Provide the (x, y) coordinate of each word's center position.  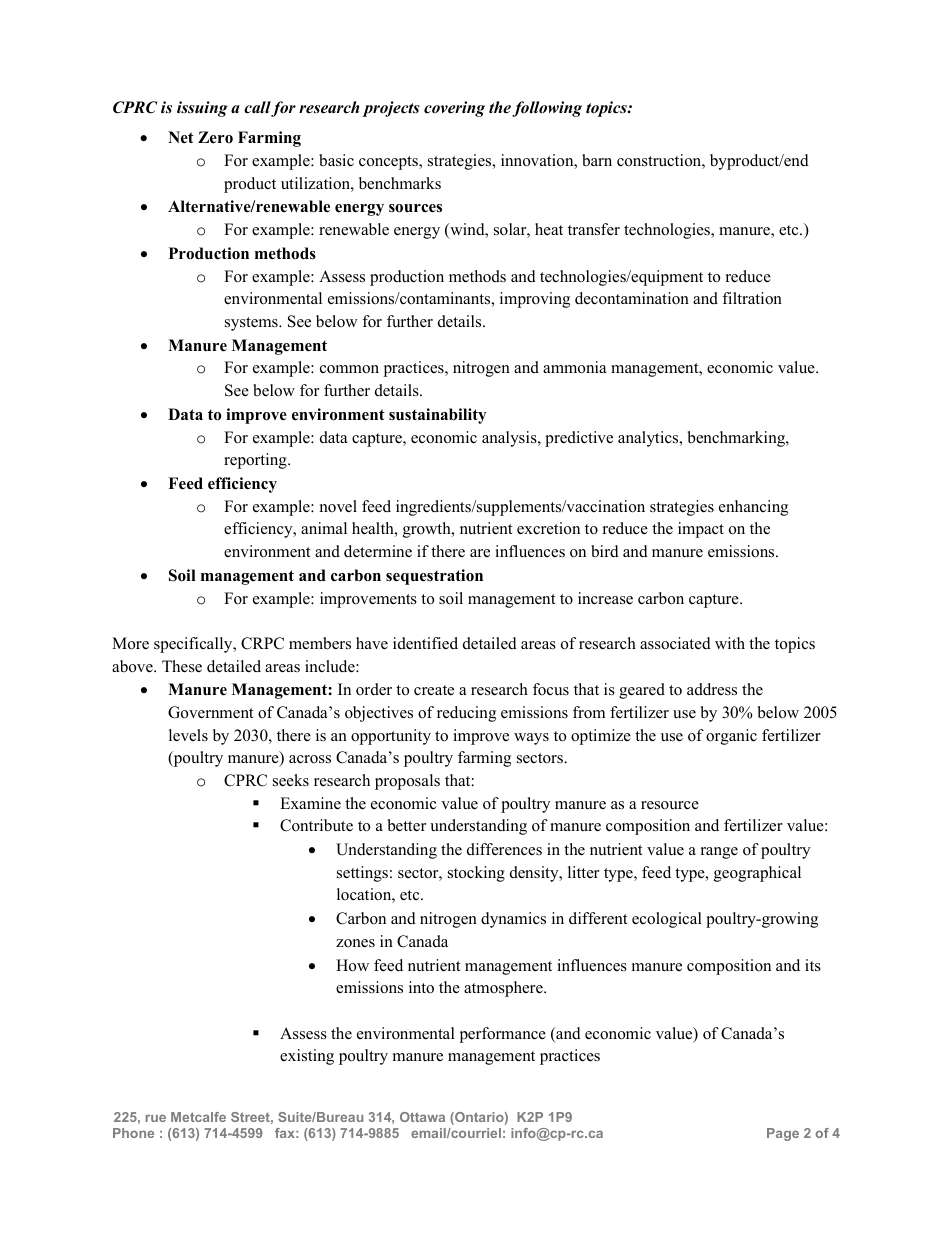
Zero (215, 137)
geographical (757, 874)
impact (701, 530)
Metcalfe (198, 1117)
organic (731, 737)
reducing (466, 714)
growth (428, 530)
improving (535, 300)
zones (355, 943)
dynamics (513, 920)
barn (597, 160)
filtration (752, 298)
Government (210, 712)
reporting (256, 461)
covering (454, 109)
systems (252, 324)
